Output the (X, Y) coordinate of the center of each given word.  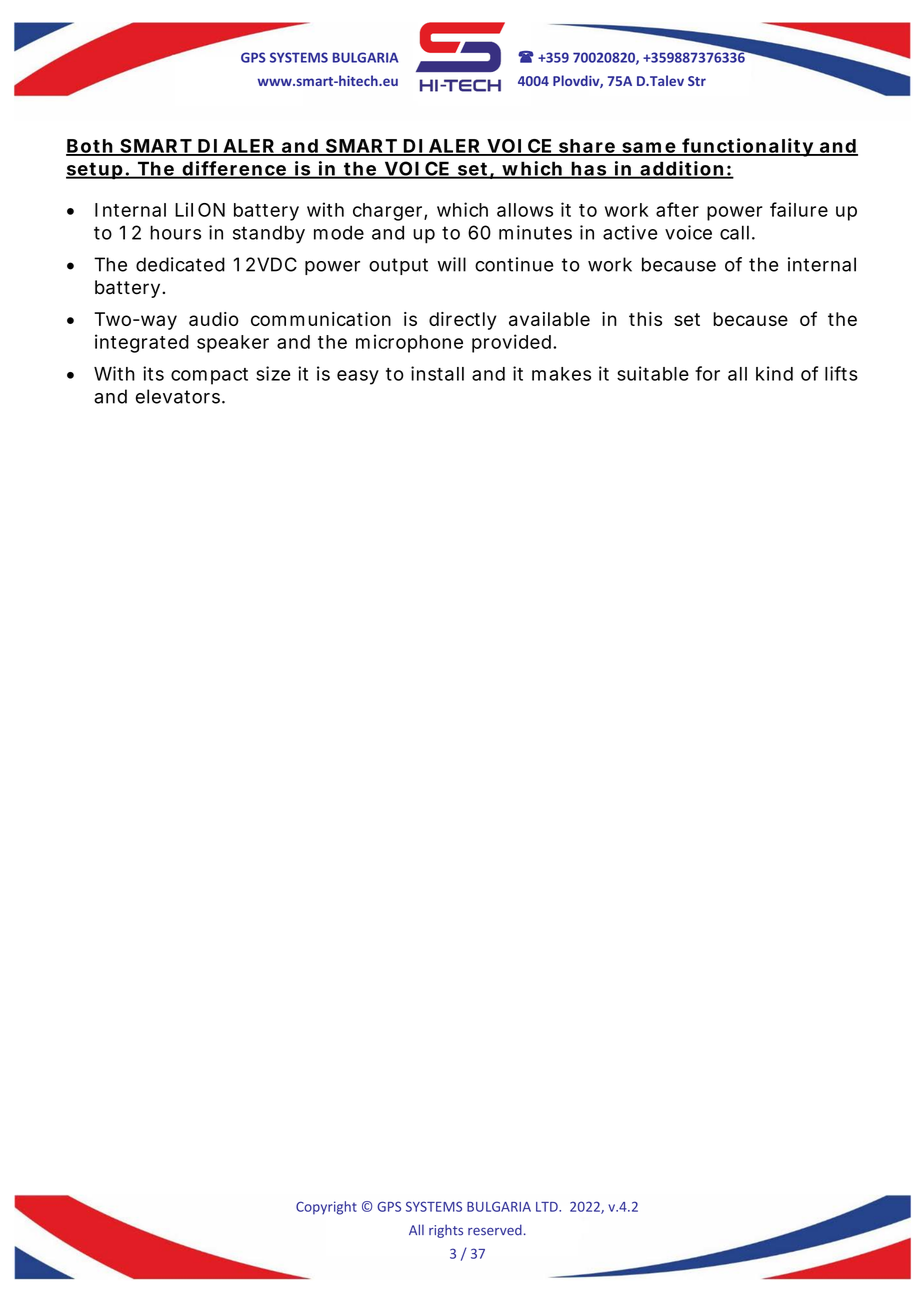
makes (561, 374)
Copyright (326, 1208)
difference (234, 169)
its (153, 373)
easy (358, 377)
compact (209, 376)
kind (774, 373)
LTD (548, 1207)
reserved (495, 1230)
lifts (841, 373)
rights (446, 1231)
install (437, 373)
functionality (748, 147)
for (707, 373)
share (587, 147)
